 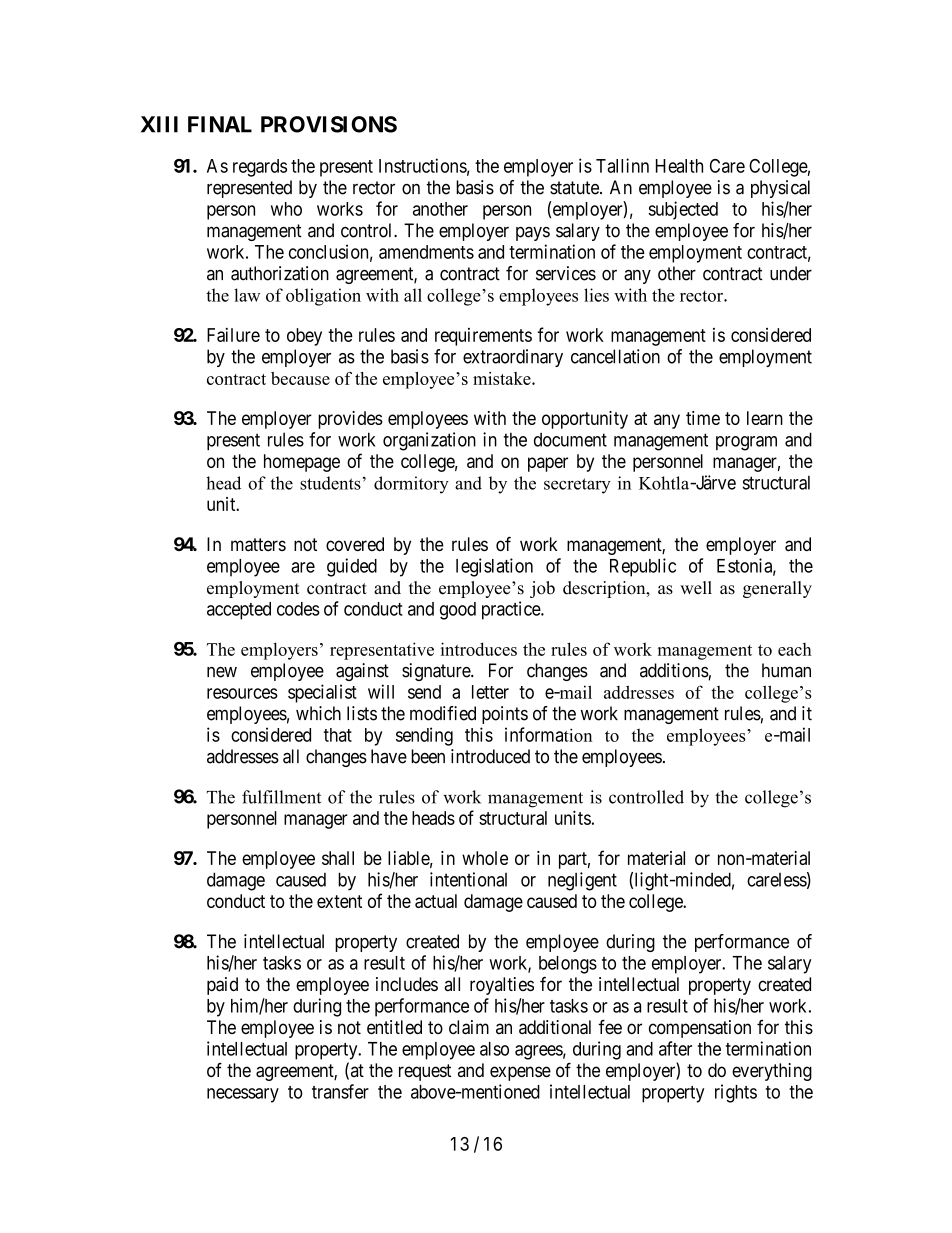 I want to click on mistake, so click(x=503, y=378).
